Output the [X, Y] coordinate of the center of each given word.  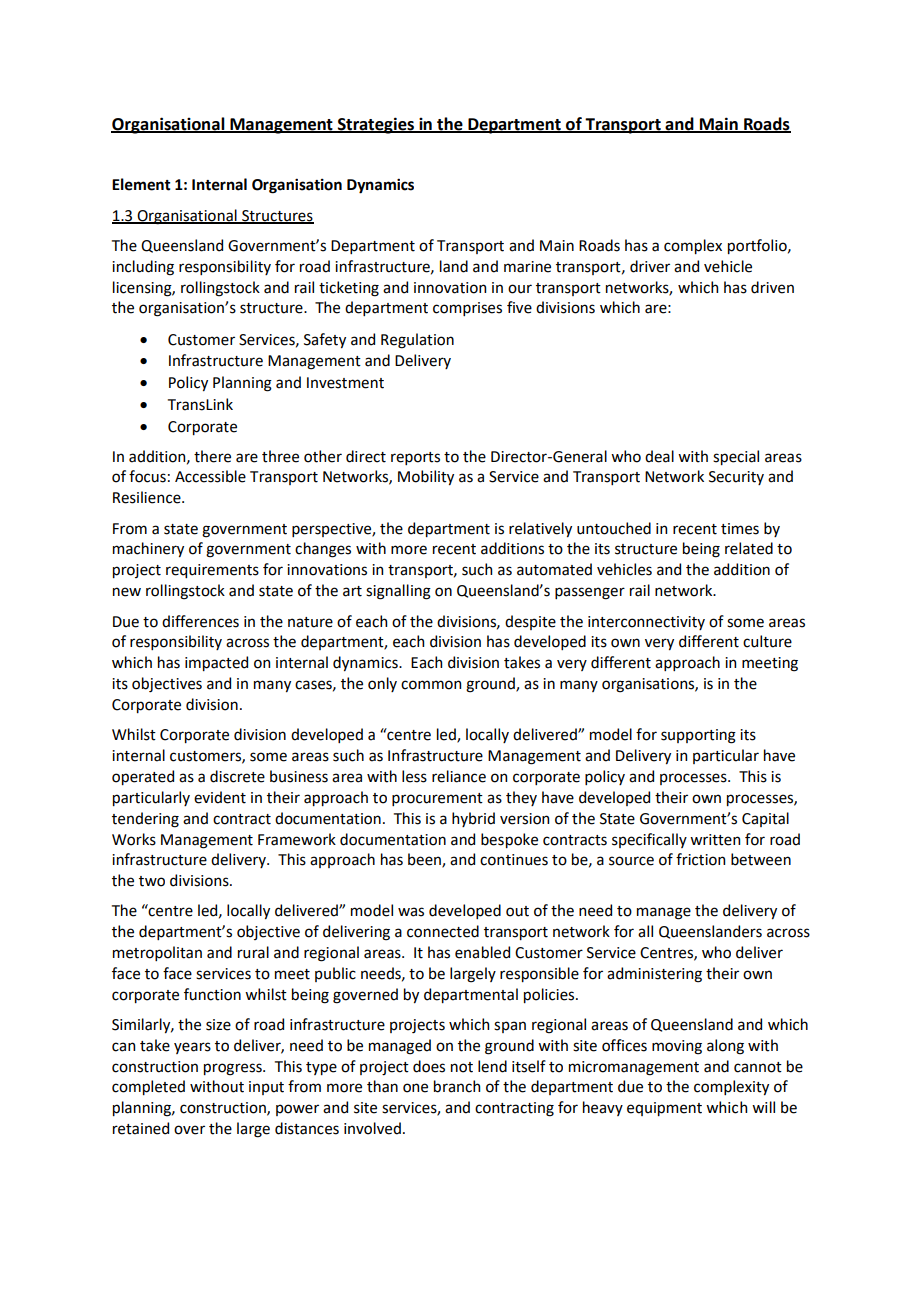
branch [457, 1086]
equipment [664, 1109]
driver [650, 266]
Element [141, 184]
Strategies [375, 125]
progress [234, 1069]
